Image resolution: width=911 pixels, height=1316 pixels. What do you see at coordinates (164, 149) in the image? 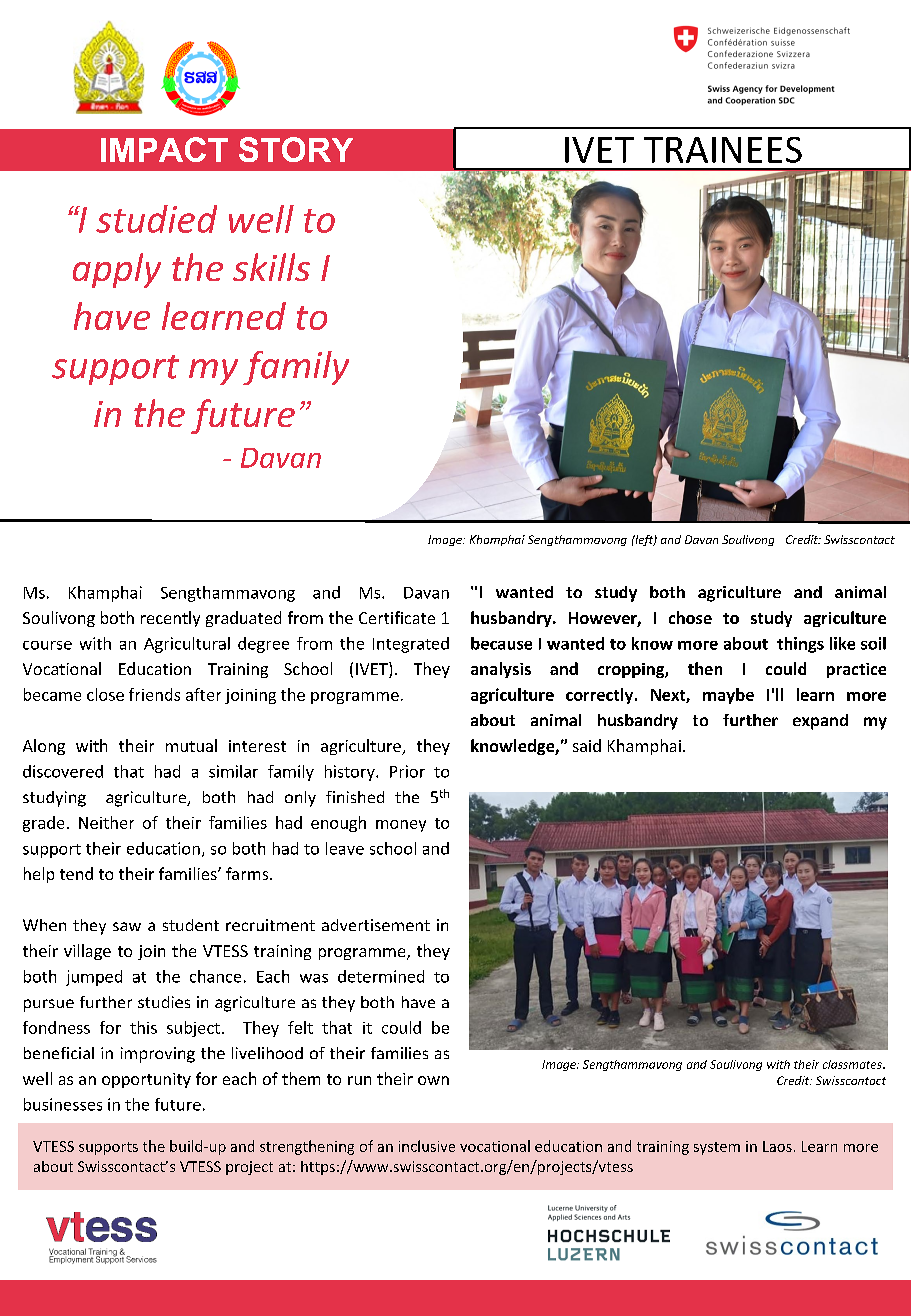
I see `IMPACT` at bounding box center [164, 149].
